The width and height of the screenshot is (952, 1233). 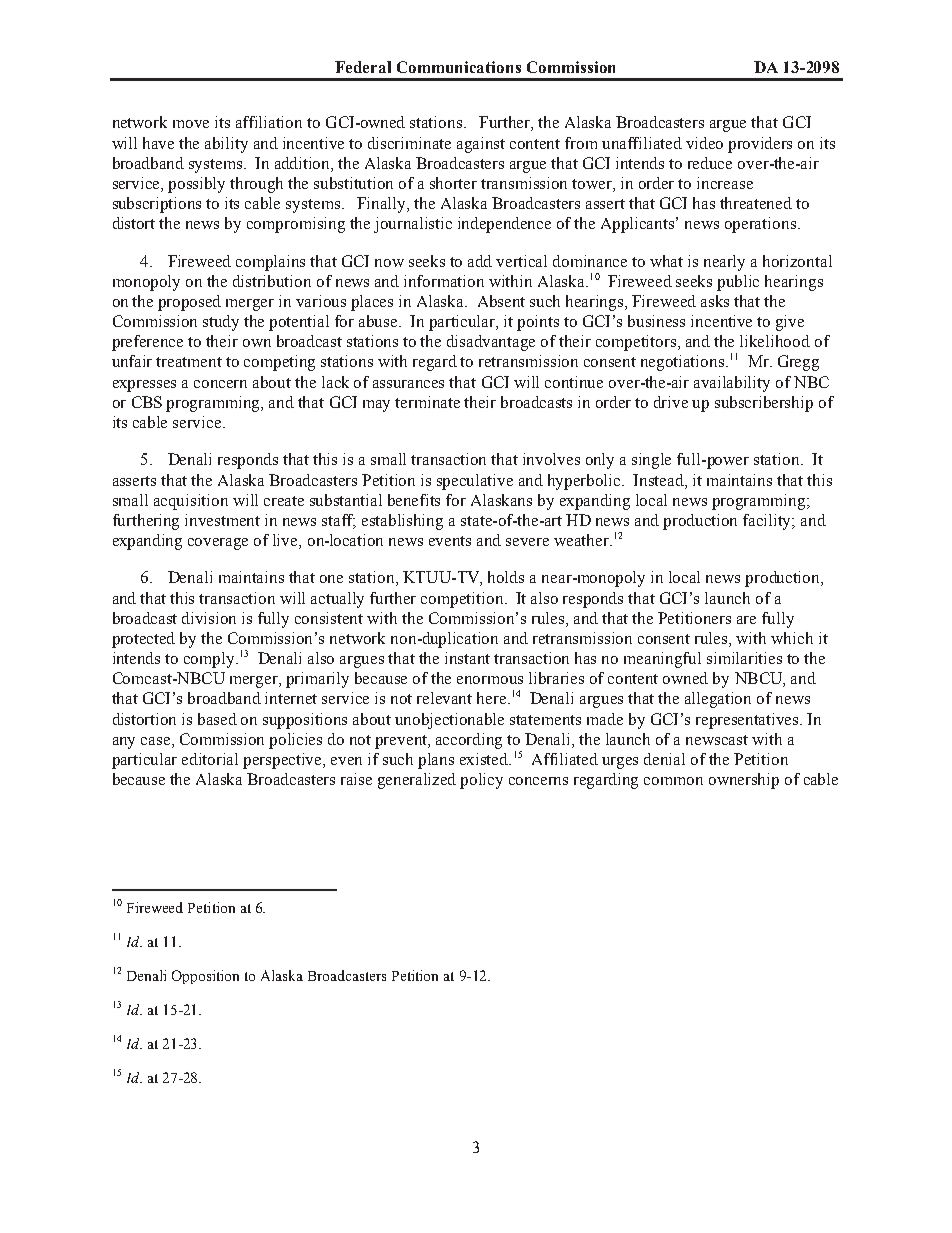 What do you see at coordinates (704, 143) in the screenshot?
I see `video` at bounding box center [704, 143].
